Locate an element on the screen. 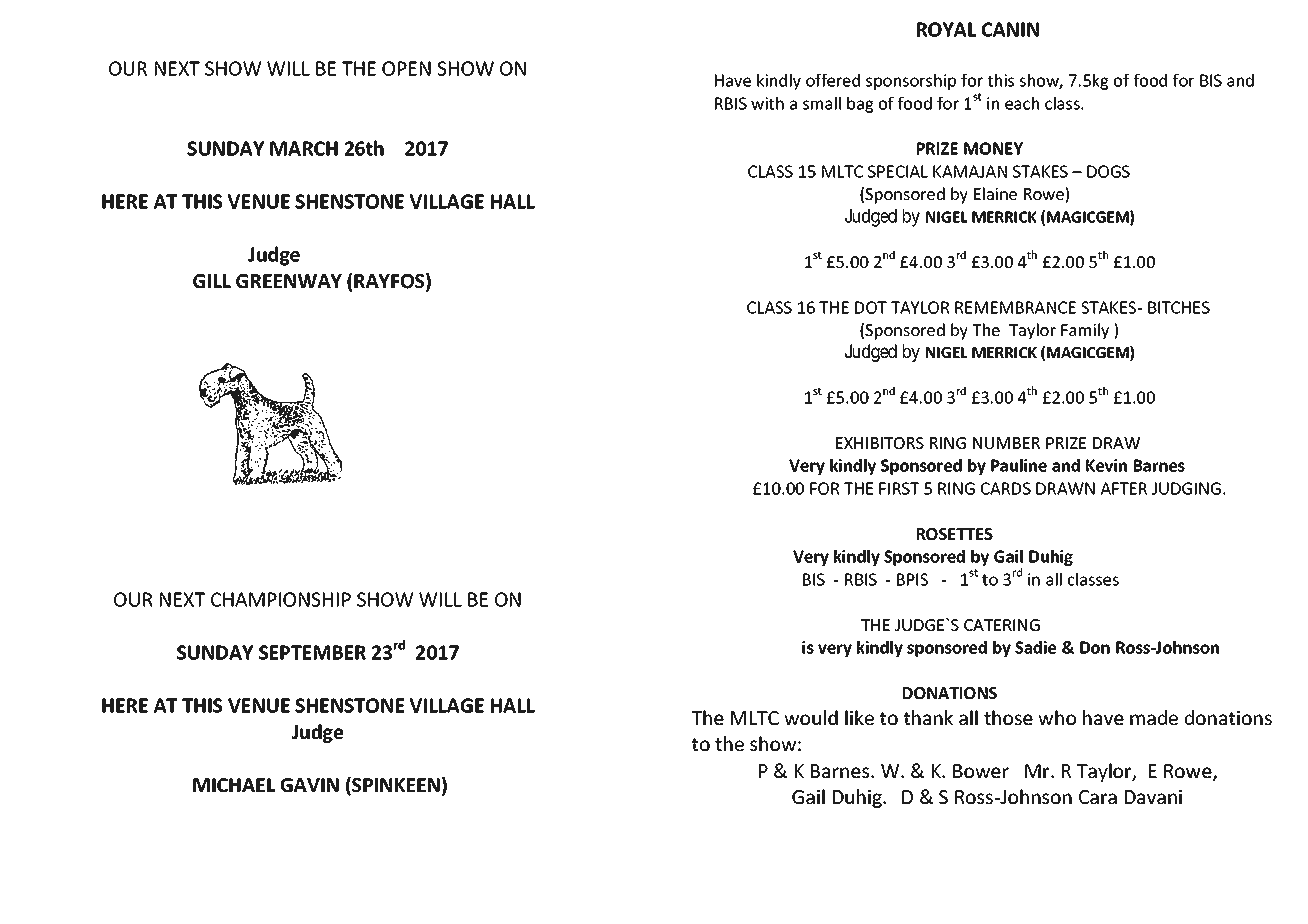 The image size is (1308, 924). GAVIN is located at coordinates (310, 785).
